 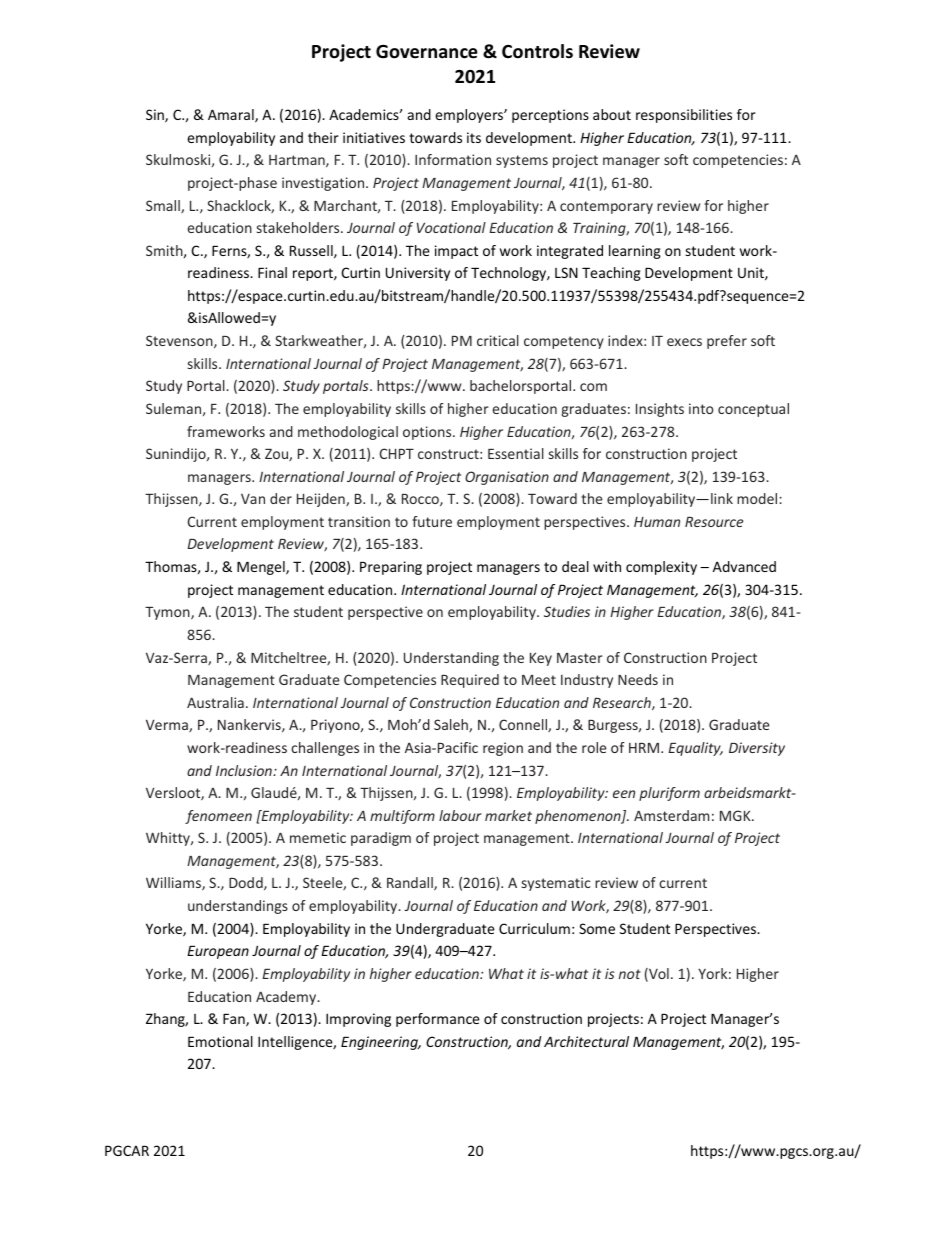 What do you see at coordinates (684, 116) in the document?
I see `responsibilities` at bounding box center [684, 116].
